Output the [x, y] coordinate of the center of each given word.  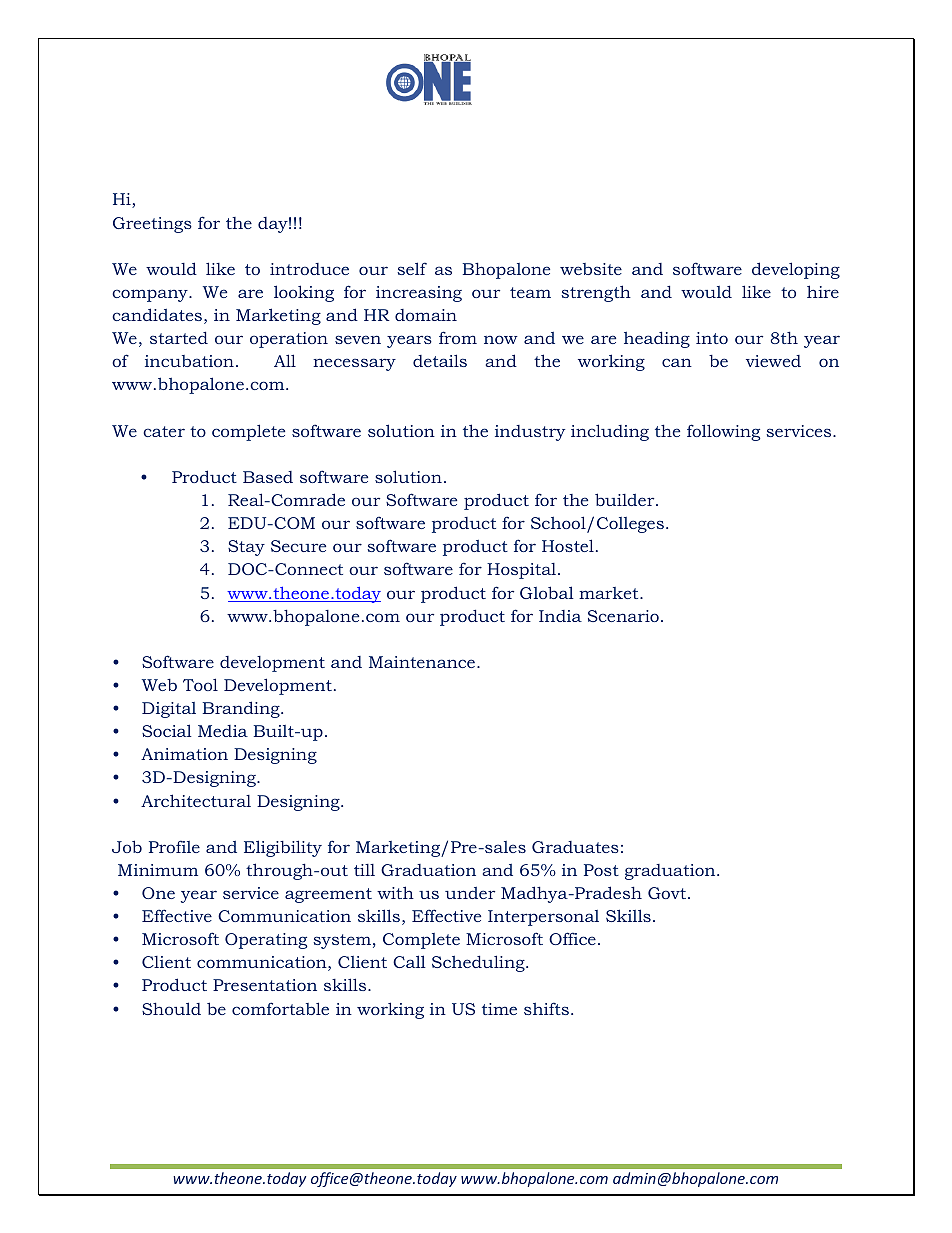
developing [796, 270]
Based [268, 477]
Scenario [623, 616]
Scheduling [479, 963]
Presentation [265, 985]
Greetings [152, 225]
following [724, 432]
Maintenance [422, 662]
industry [530, 433]
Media [223, 731]
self [412, 268]
